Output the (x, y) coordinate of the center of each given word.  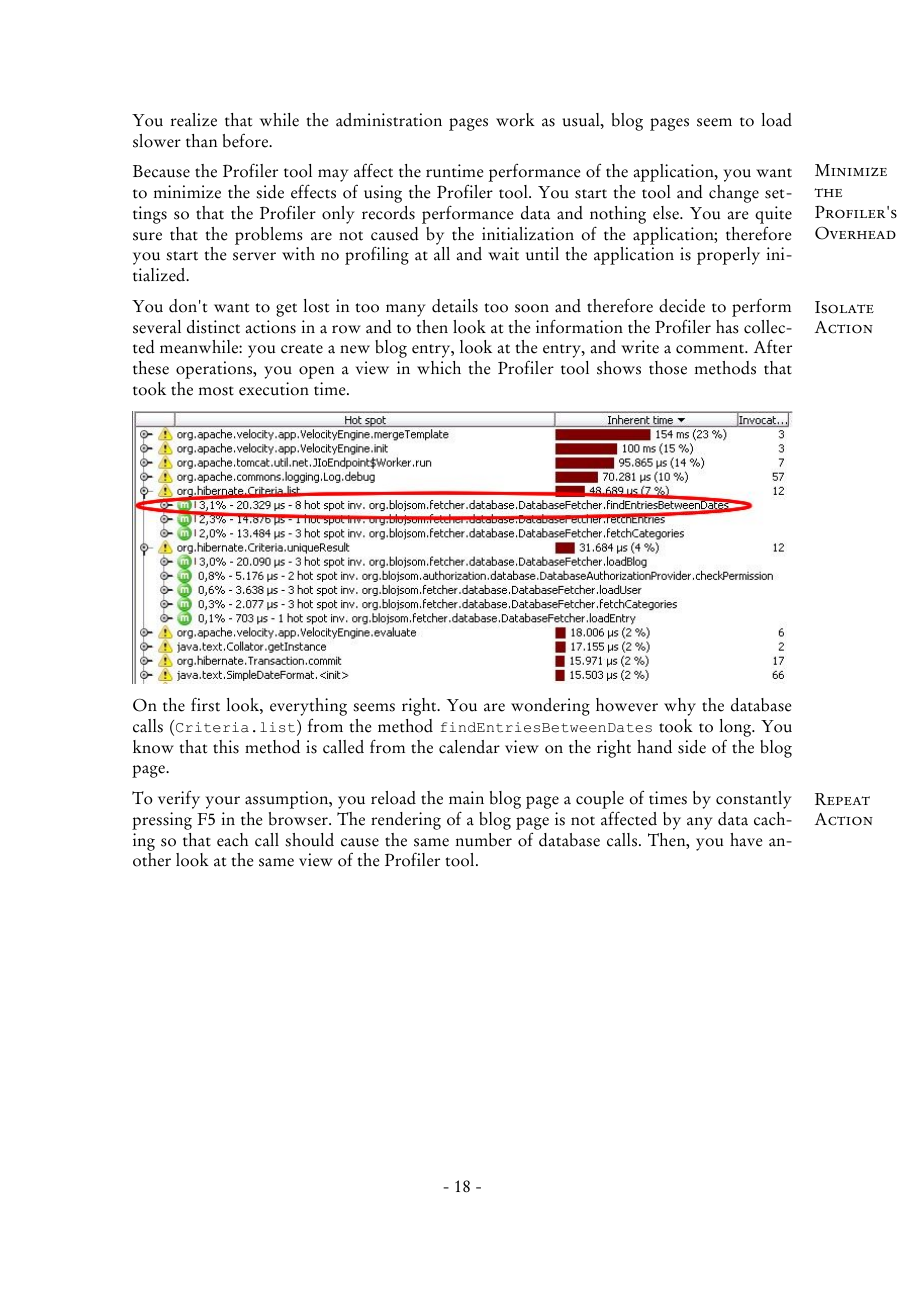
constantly (754, 800)
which (439, 368)
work (515, 120)
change (734, 194)
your (222, 802)
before (247, 140)
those (668, 368)
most (216, 391)
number (484, 840)
